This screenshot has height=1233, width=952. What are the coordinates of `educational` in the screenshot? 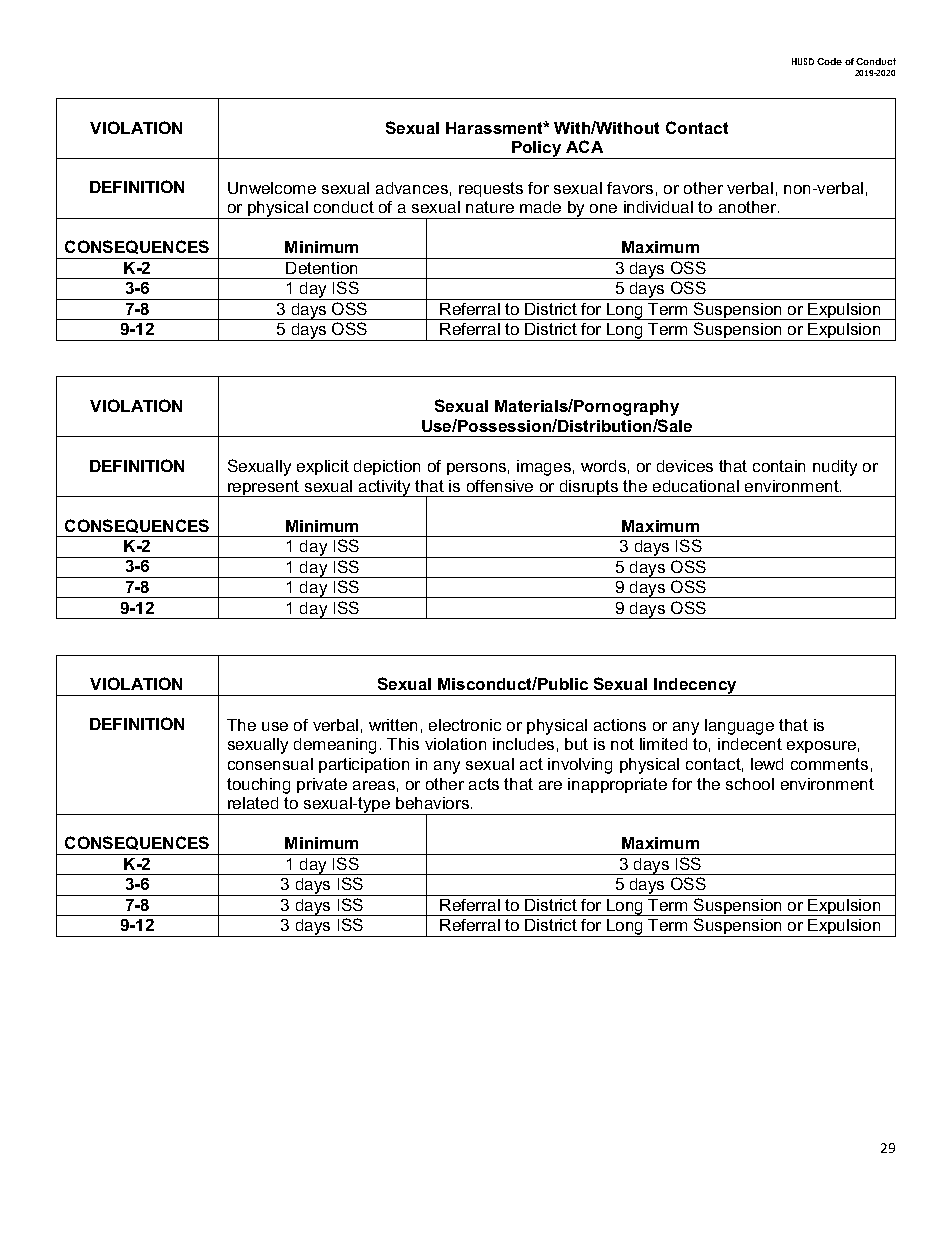 It's located at (696, 486).
